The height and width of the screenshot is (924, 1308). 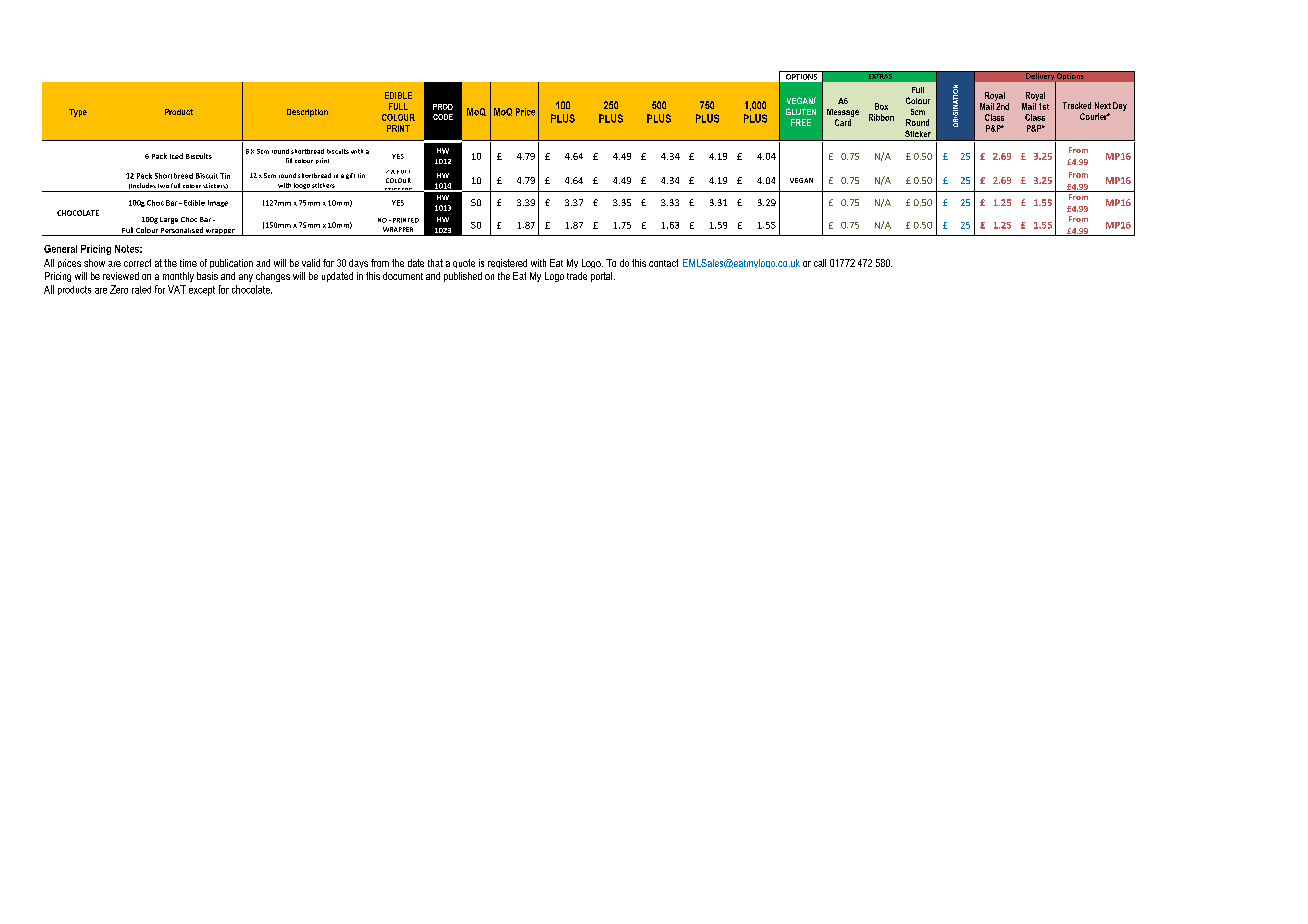 I want to click on call, so click(x=820, y=263).
